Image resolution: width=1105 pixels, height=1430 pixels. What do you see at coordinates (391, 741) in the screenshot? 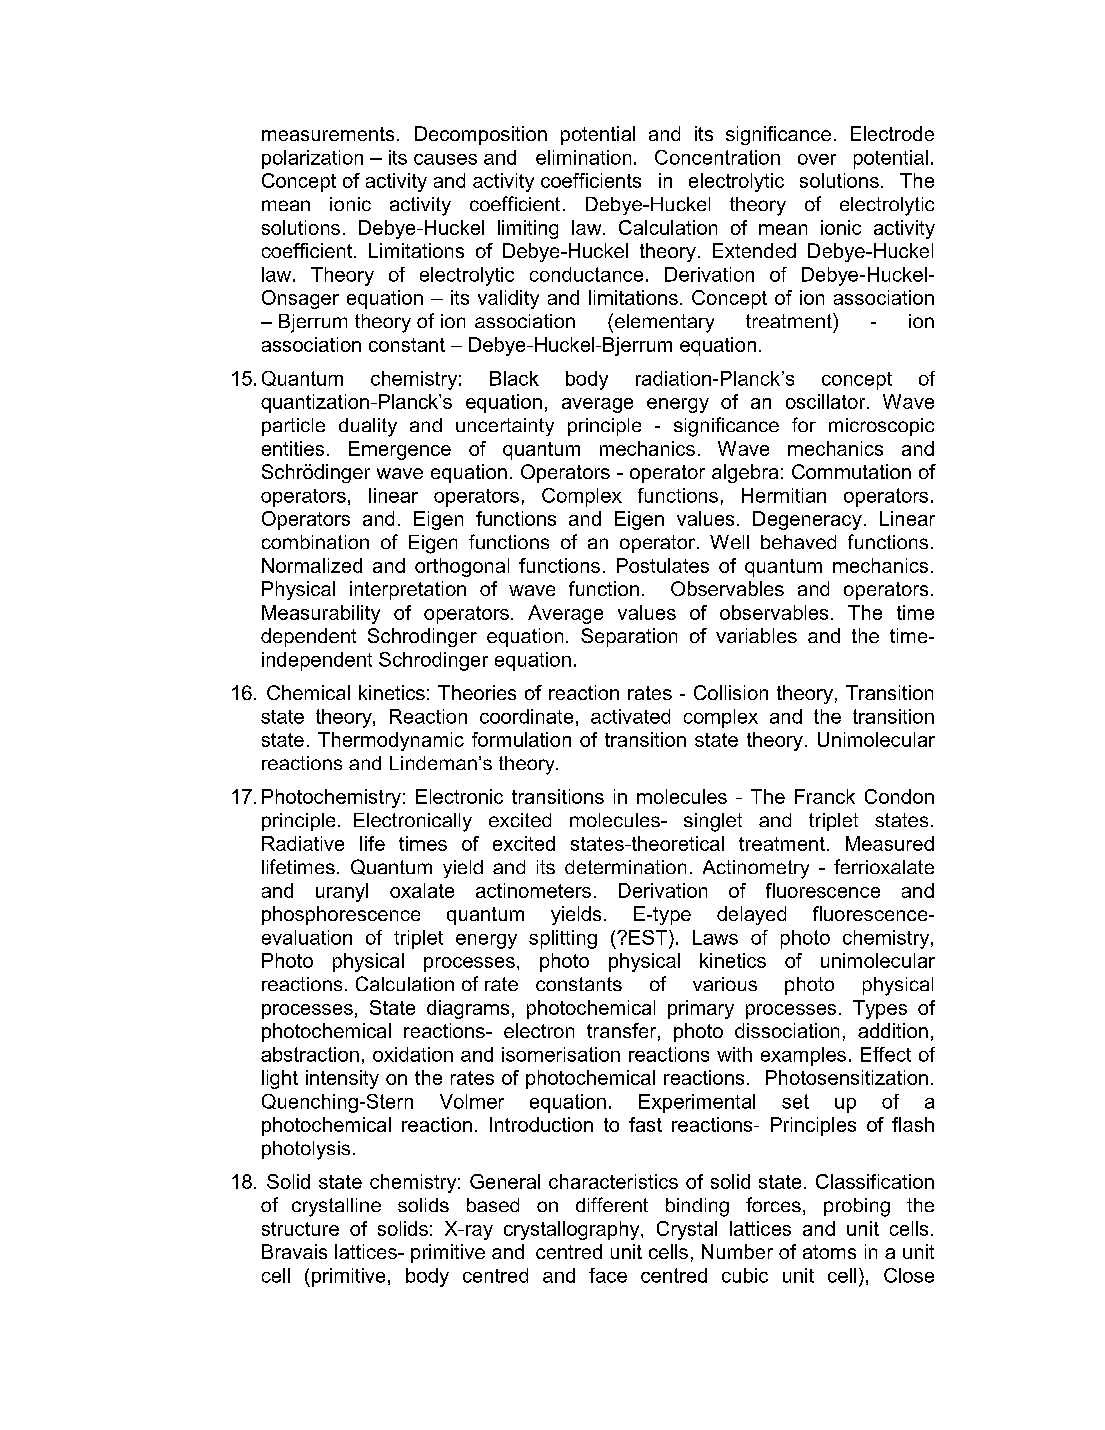
I see `Thermodynamic` at bounding box center [391, 741].
